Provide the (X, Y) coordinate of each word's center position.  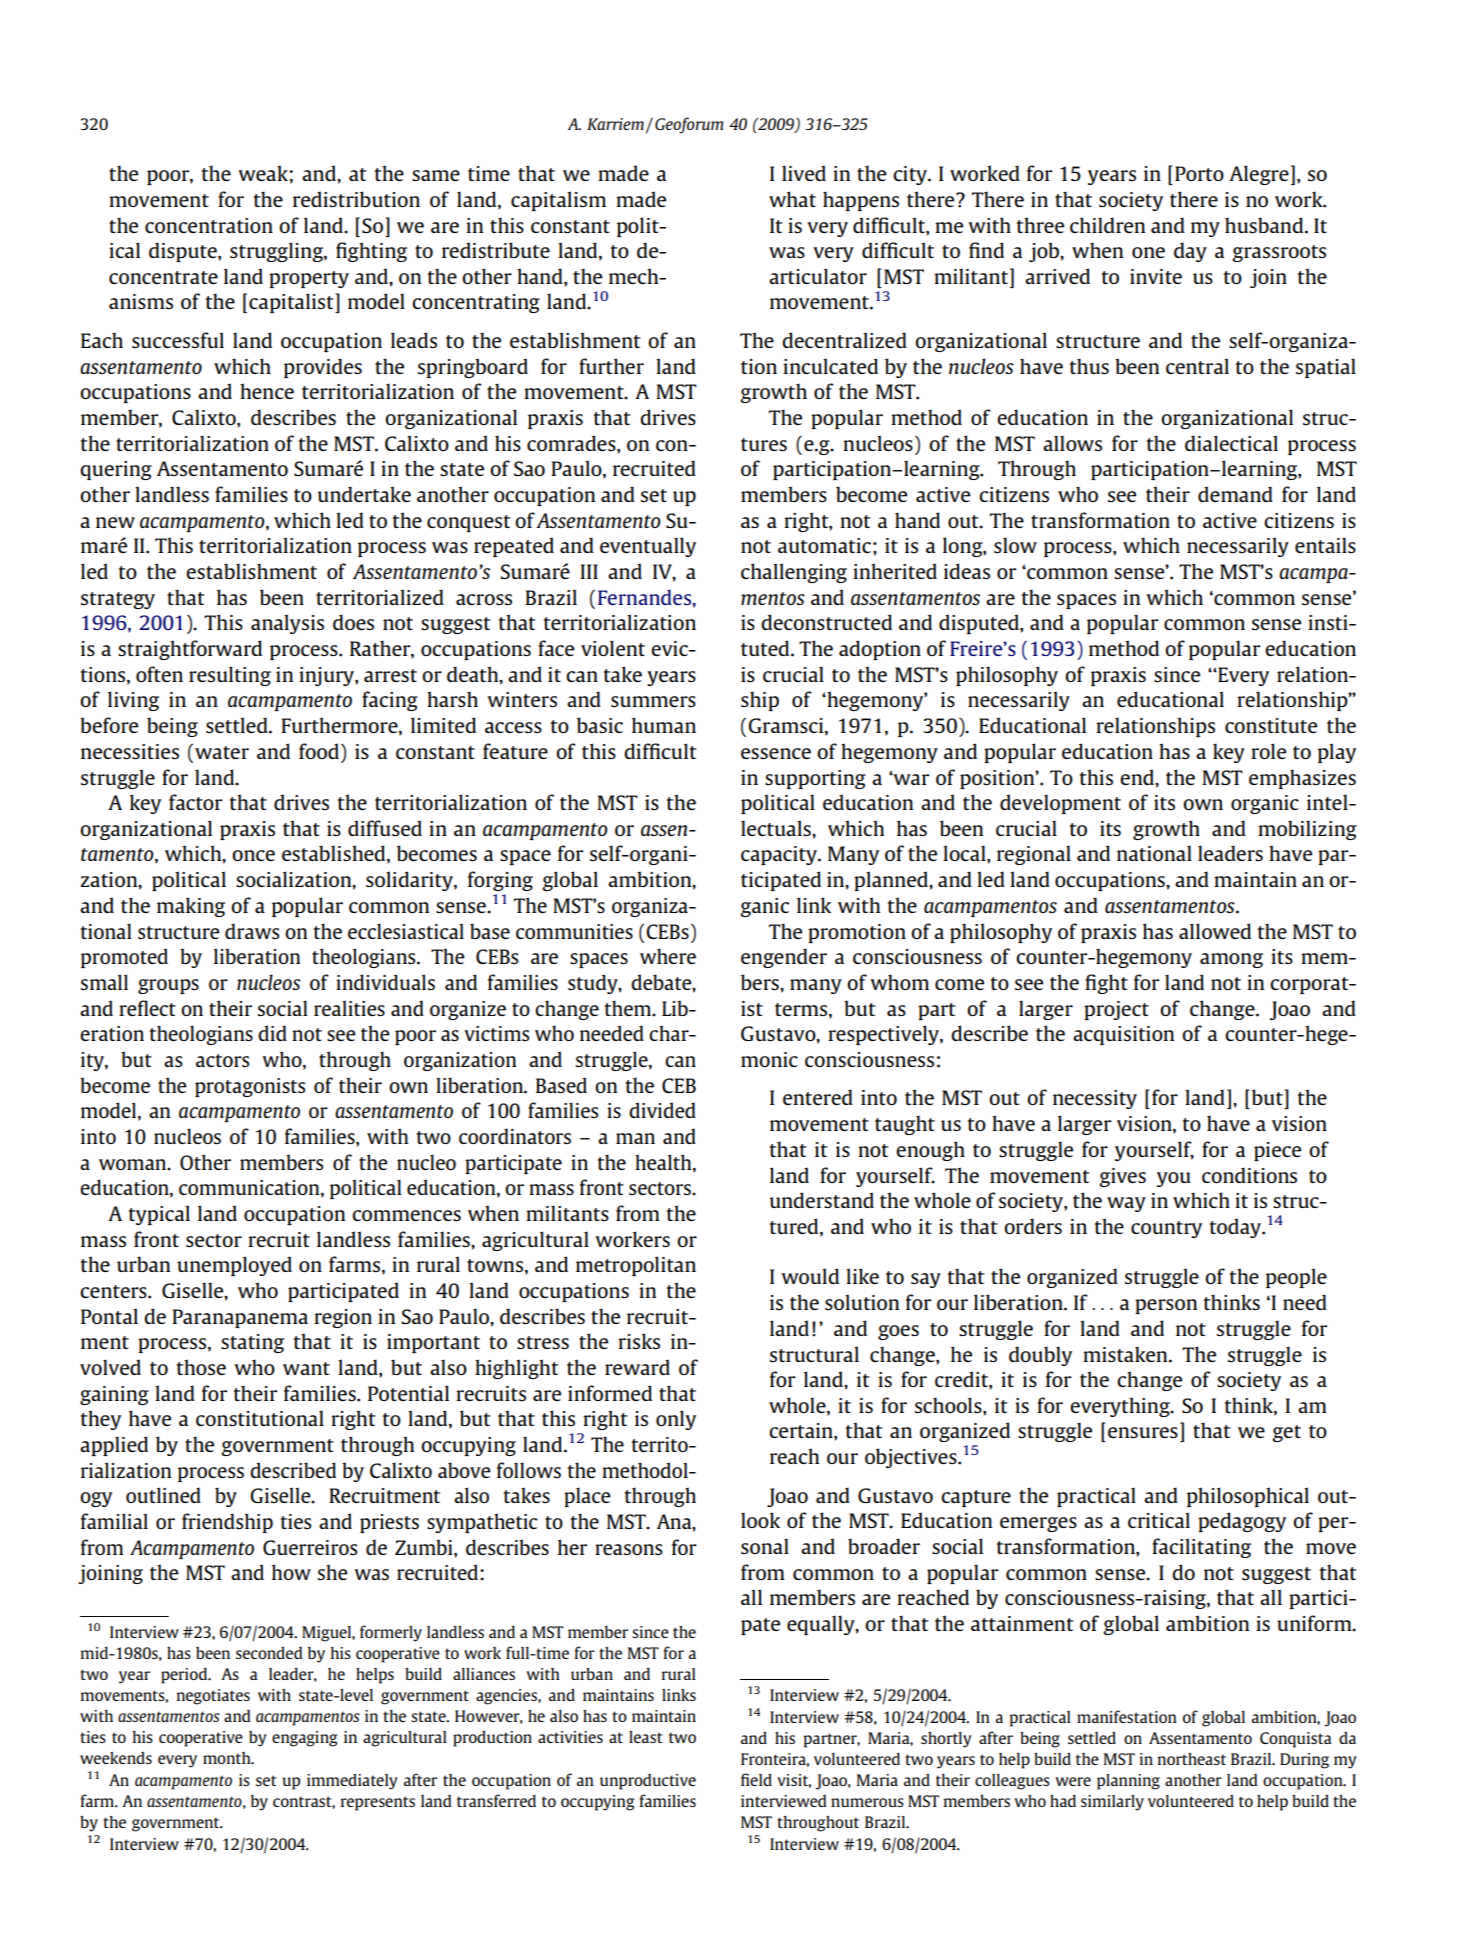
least (645, 1737)
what (792, 199)
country (1166, 1229)
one (1148, 252)
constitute (1271, 725)
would (810, 1276)
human (664, 725)
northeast (1192, 1759)
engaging (305, 1739)
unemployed (234, 1266)
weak (264, 173)
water (222, 752)
